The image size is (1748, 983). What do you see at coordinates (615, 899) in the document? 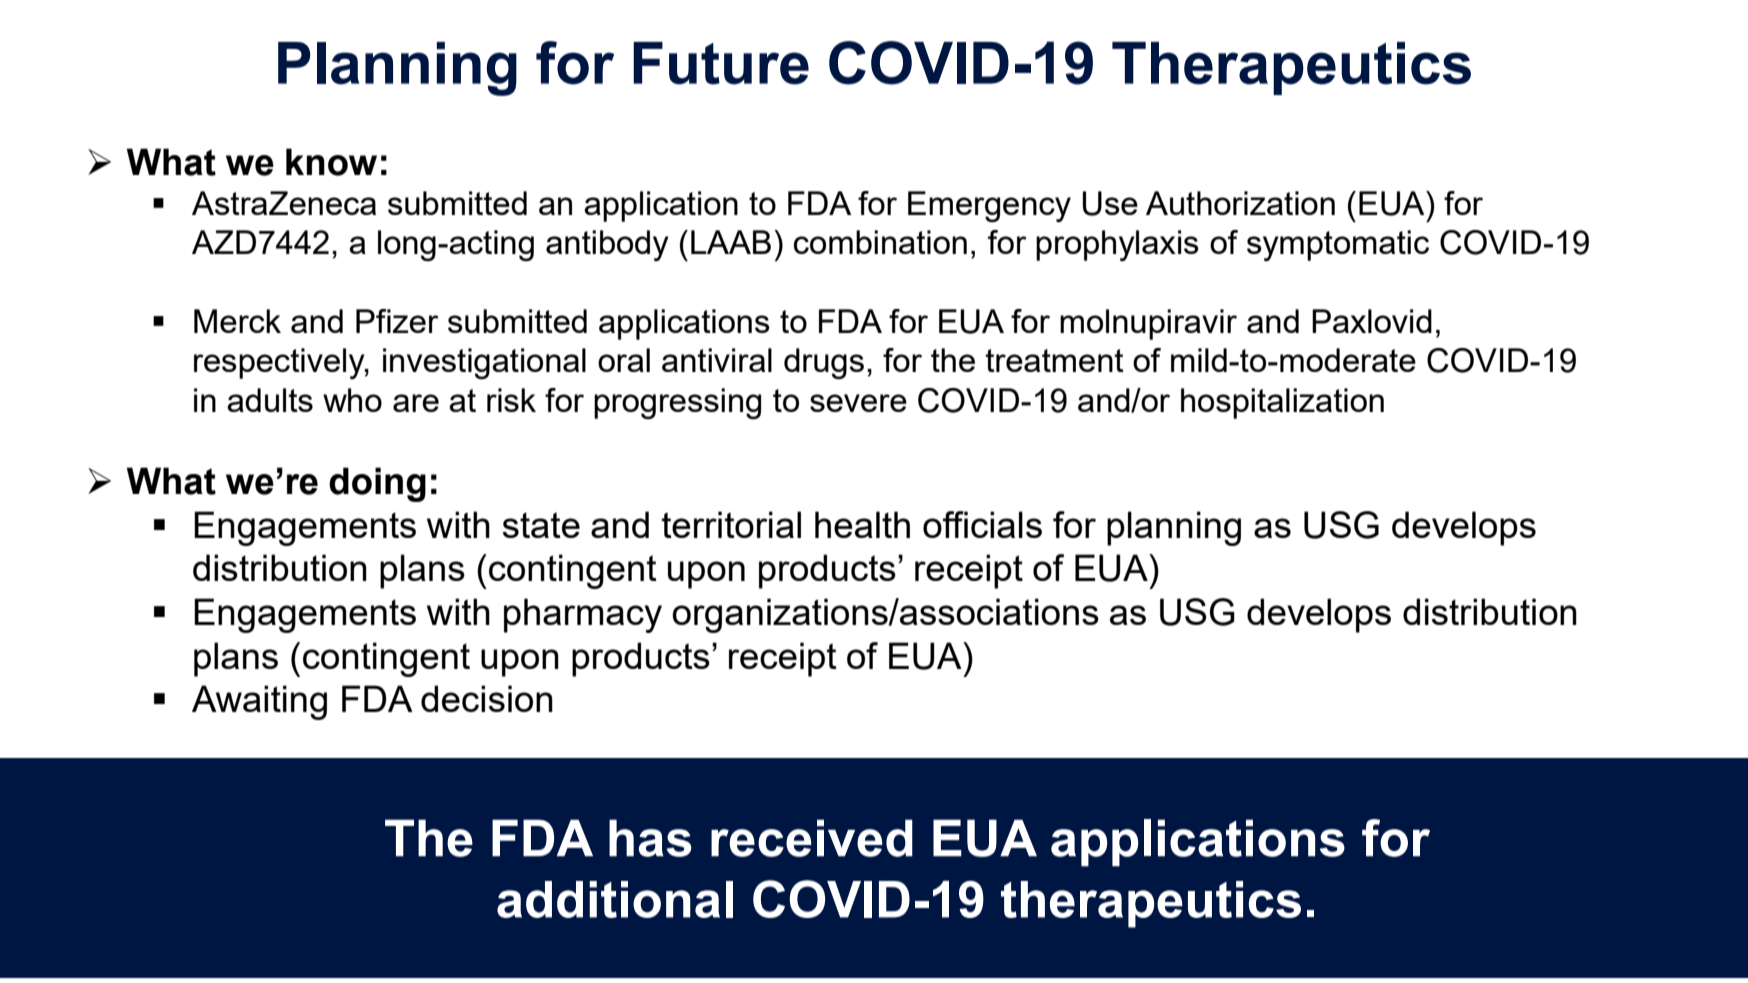
I see `additional` at bounding box center [615, 899].
